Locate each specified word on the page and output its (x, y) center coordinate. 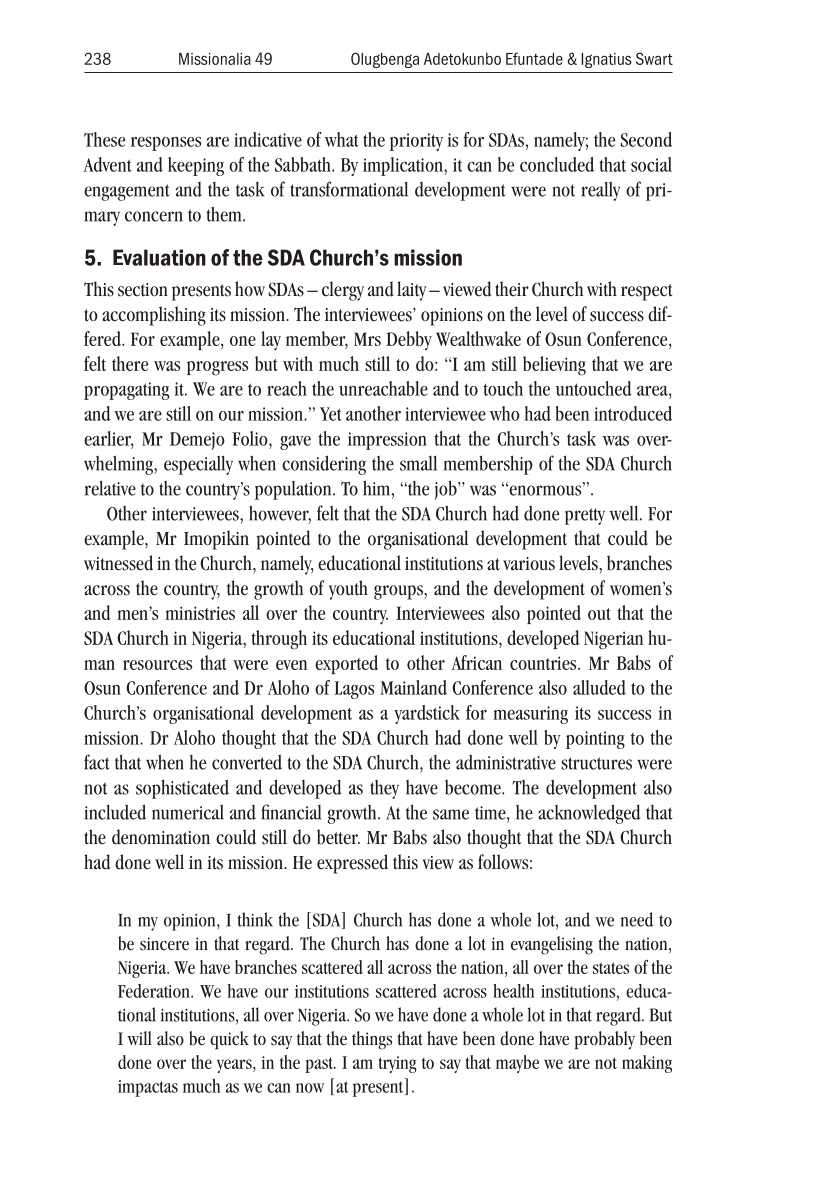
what (342, 139)
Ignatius (606, 60)
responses (166, 144)
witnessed (118, 563)
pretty (585, 516)
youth (348, 590)
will (139, 1038)
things (372, 1040)
